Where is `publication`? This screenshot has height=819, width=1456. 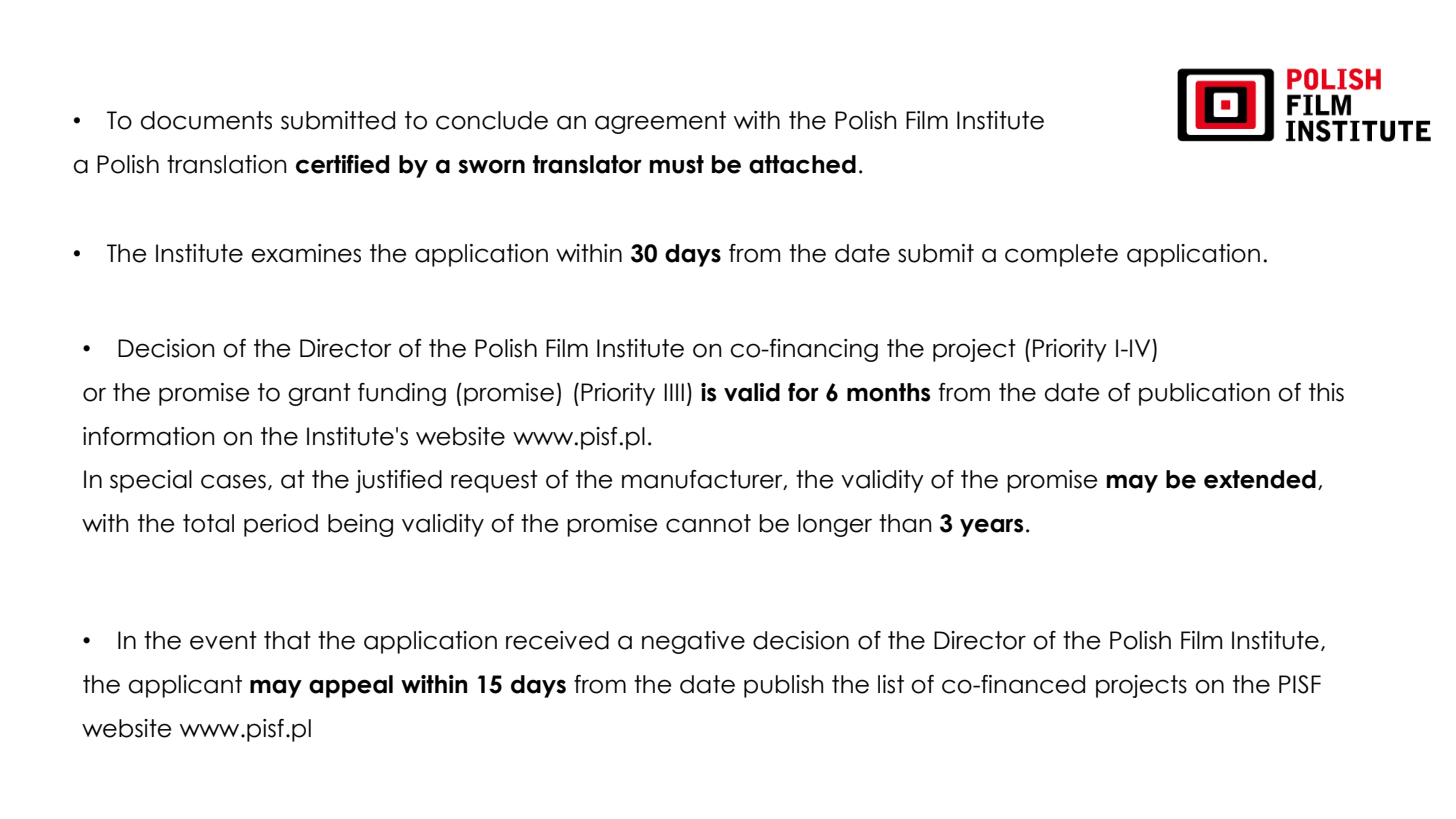 publication is located at coordinates (1204, 394).
